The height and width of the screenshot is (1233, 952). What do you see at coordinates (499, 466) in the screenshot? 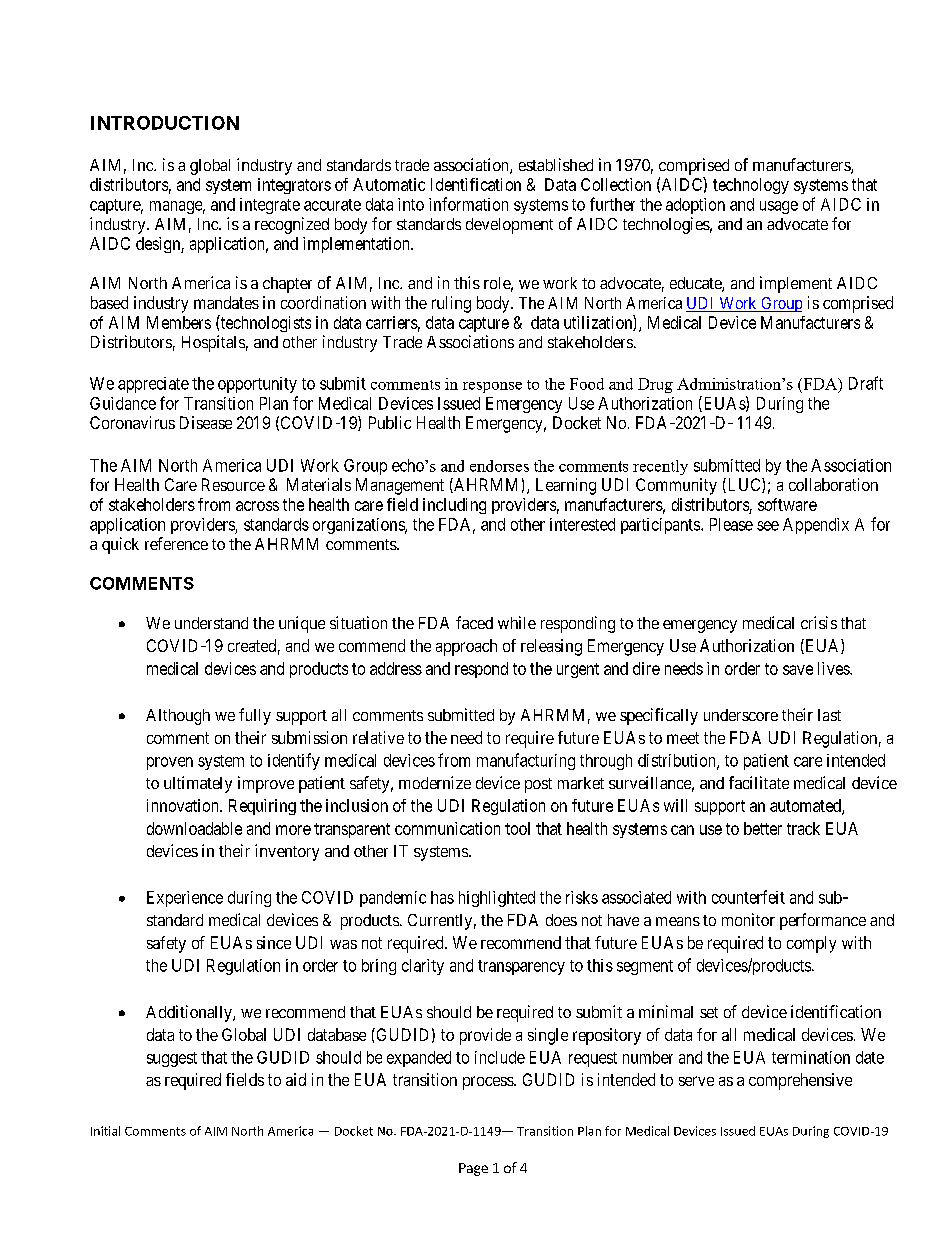
I see `endorses` at bounding box center [499, 466].
